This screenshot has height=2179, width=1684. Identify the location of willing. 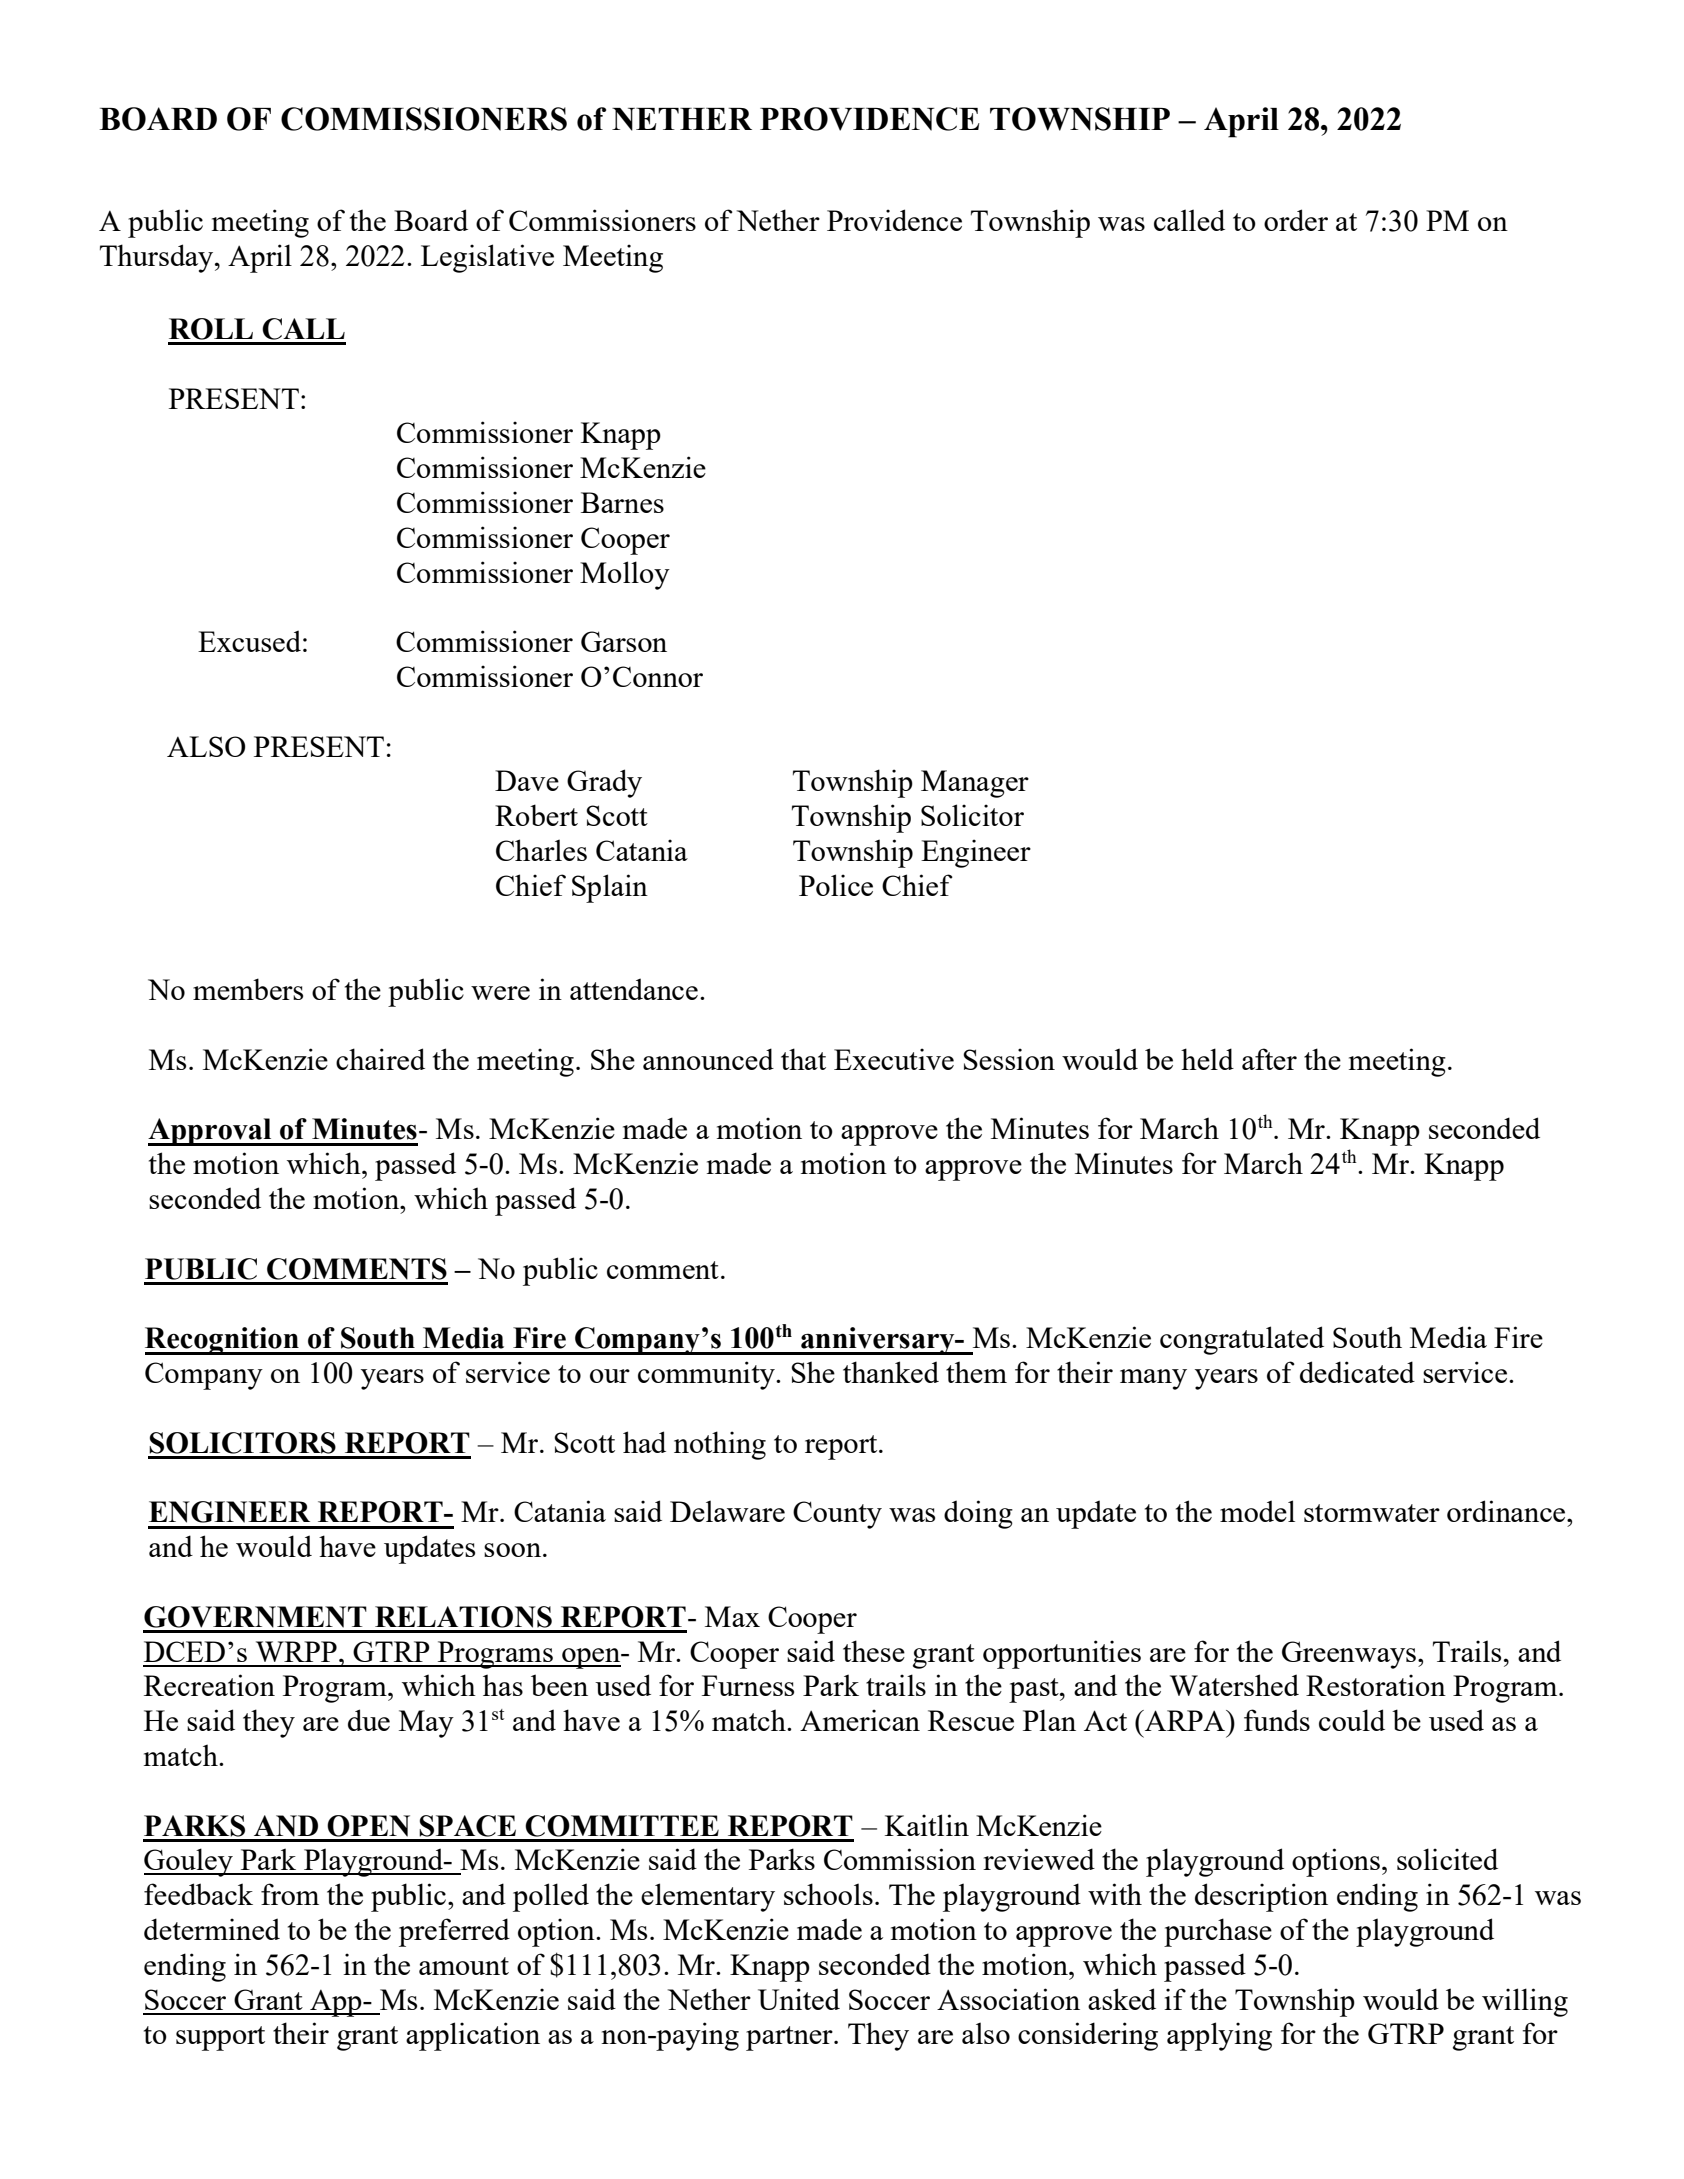
(1525, 2002).
